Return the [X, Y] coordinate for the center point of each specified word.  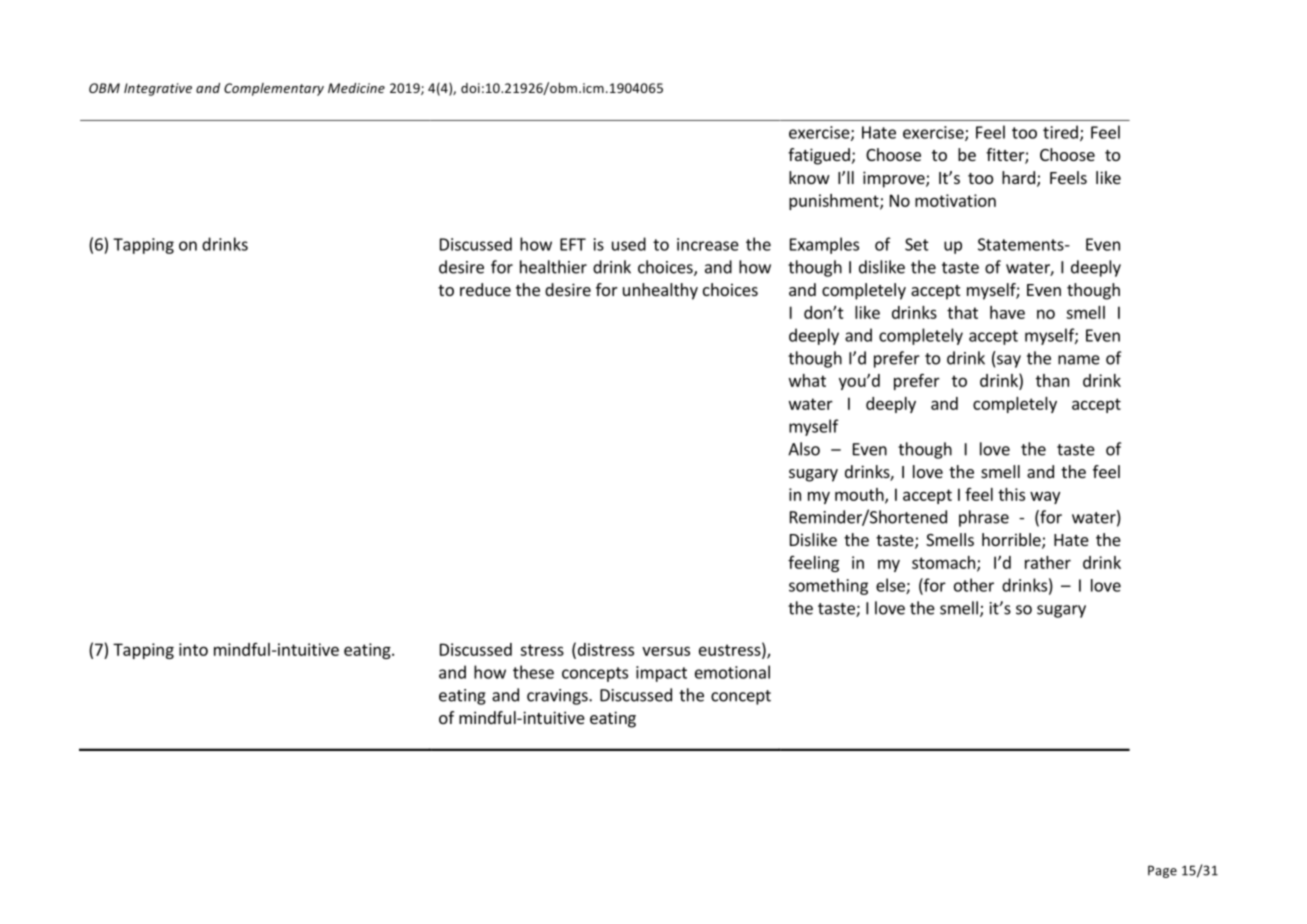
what [807, 380]
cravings [558, 697]
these [533, 672]
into [193, 649]
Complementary [274, 89]
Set [917, 244]
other [974, 585]
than [1052, 380]
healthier [553, 267]
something [828, 586]
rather [1048, 562]
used [629, 244]
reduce [485, 289]
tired [1060, 132]
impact [661, 674]
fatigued [819, 156]
